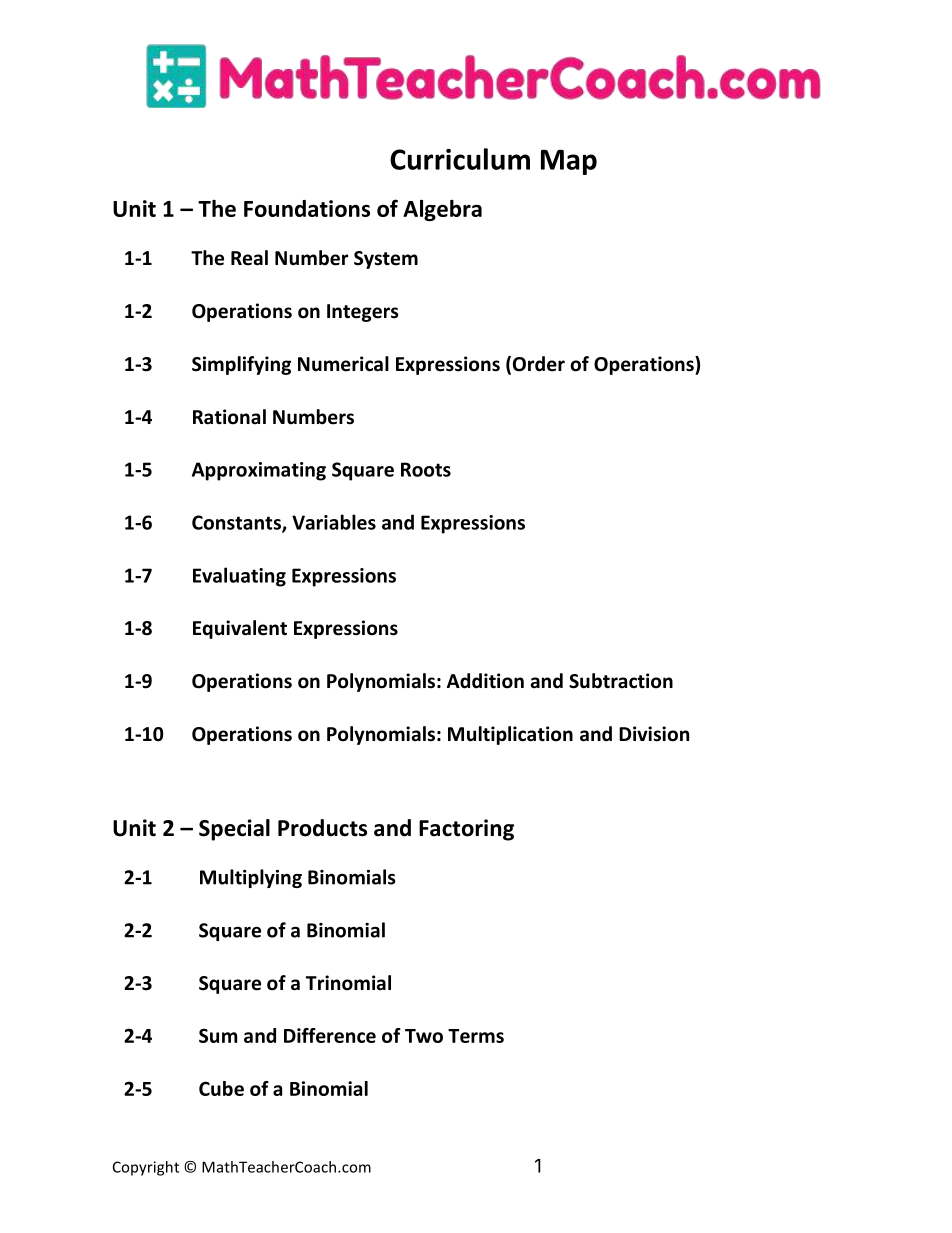  What do you see at coordinates (221, 1088) in the image?
I see `Cube` at bounding box center [221, 1088].
